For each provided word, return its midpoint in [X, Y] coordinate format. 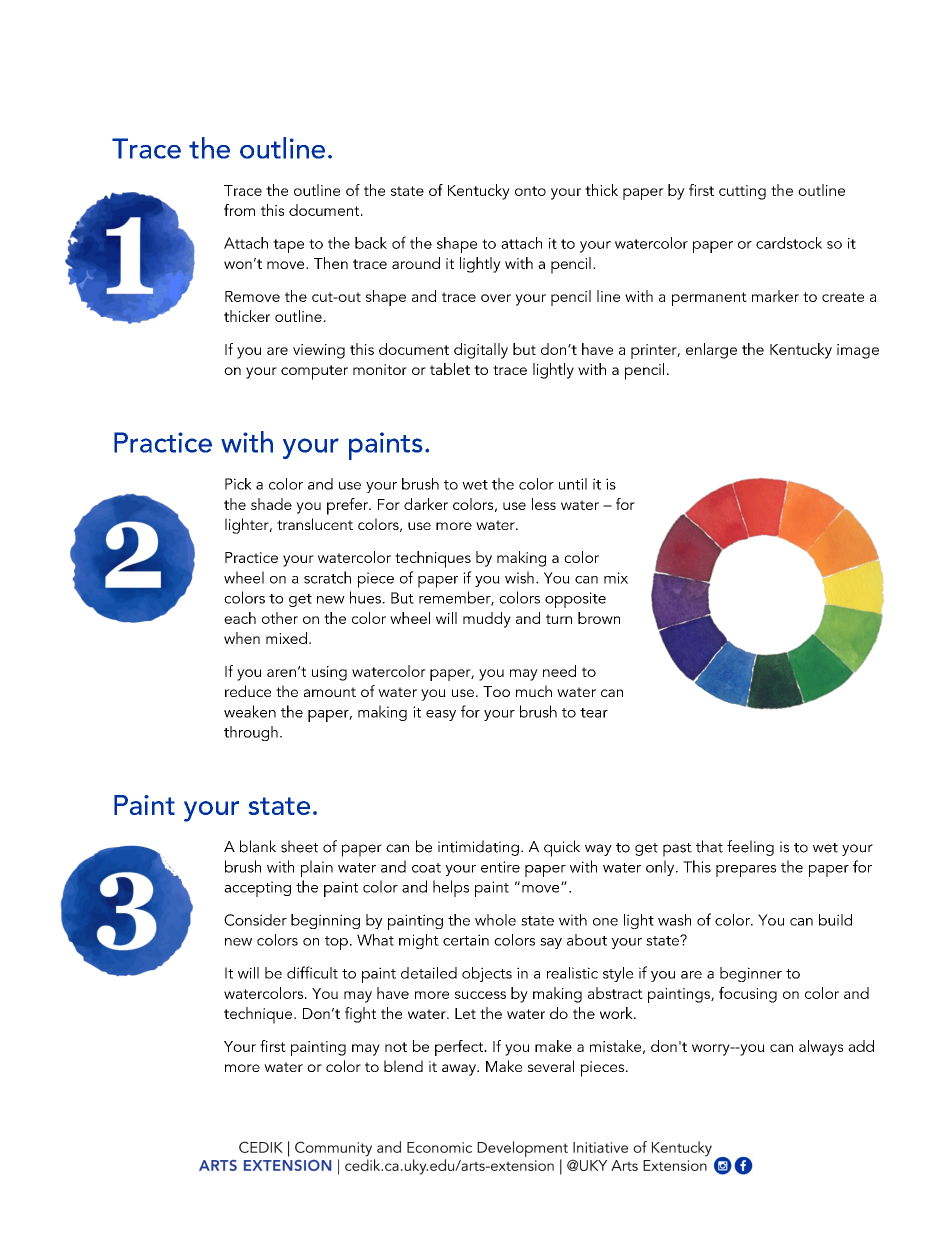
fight [360, 1015]
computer [314, 372]
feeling [750, 848]
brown [599, 618]
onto [530, 191]
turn [559, 619]
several [551, 1066]
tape [288, 246]
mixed [286, 638]
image [858, 351]
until [573, 484]
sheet [299, 846]
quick [562, 848]
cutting [742, 192]
